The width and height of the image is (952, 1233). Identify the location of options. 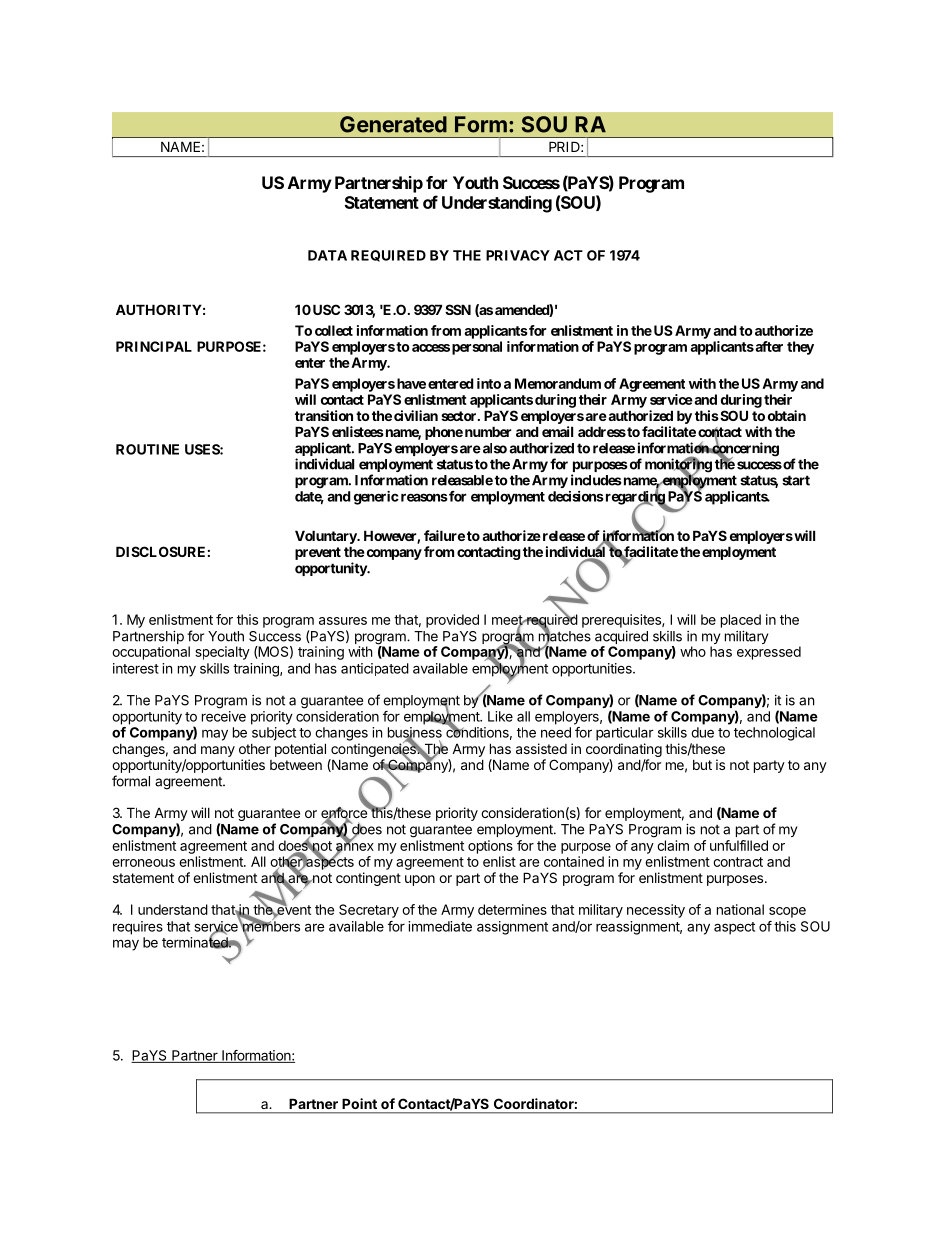
(490, 847).
